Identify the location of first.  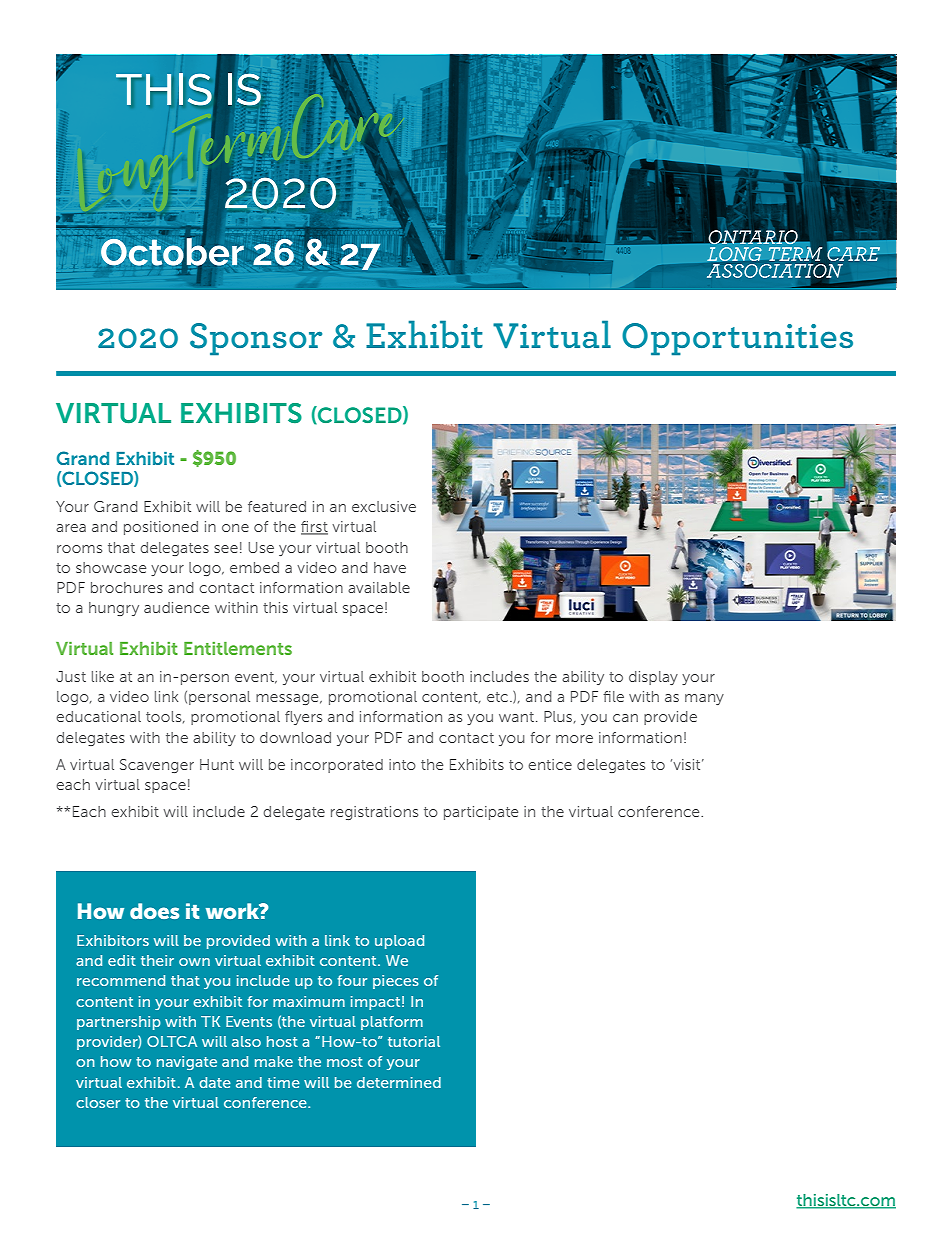
(314, 528).
